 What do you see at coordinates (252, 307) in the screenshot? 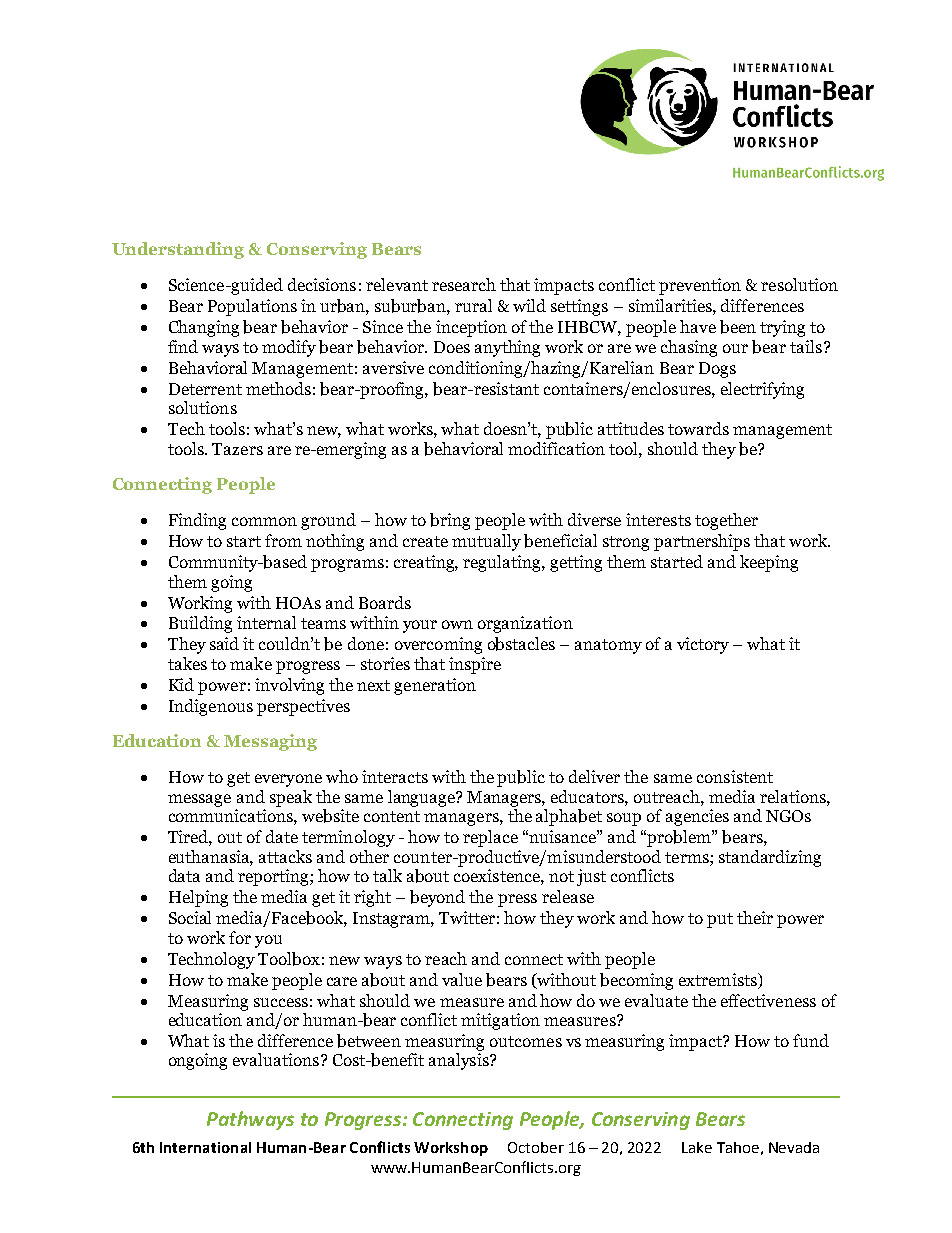
I see `Populations` at bounding box center [252, 307].
